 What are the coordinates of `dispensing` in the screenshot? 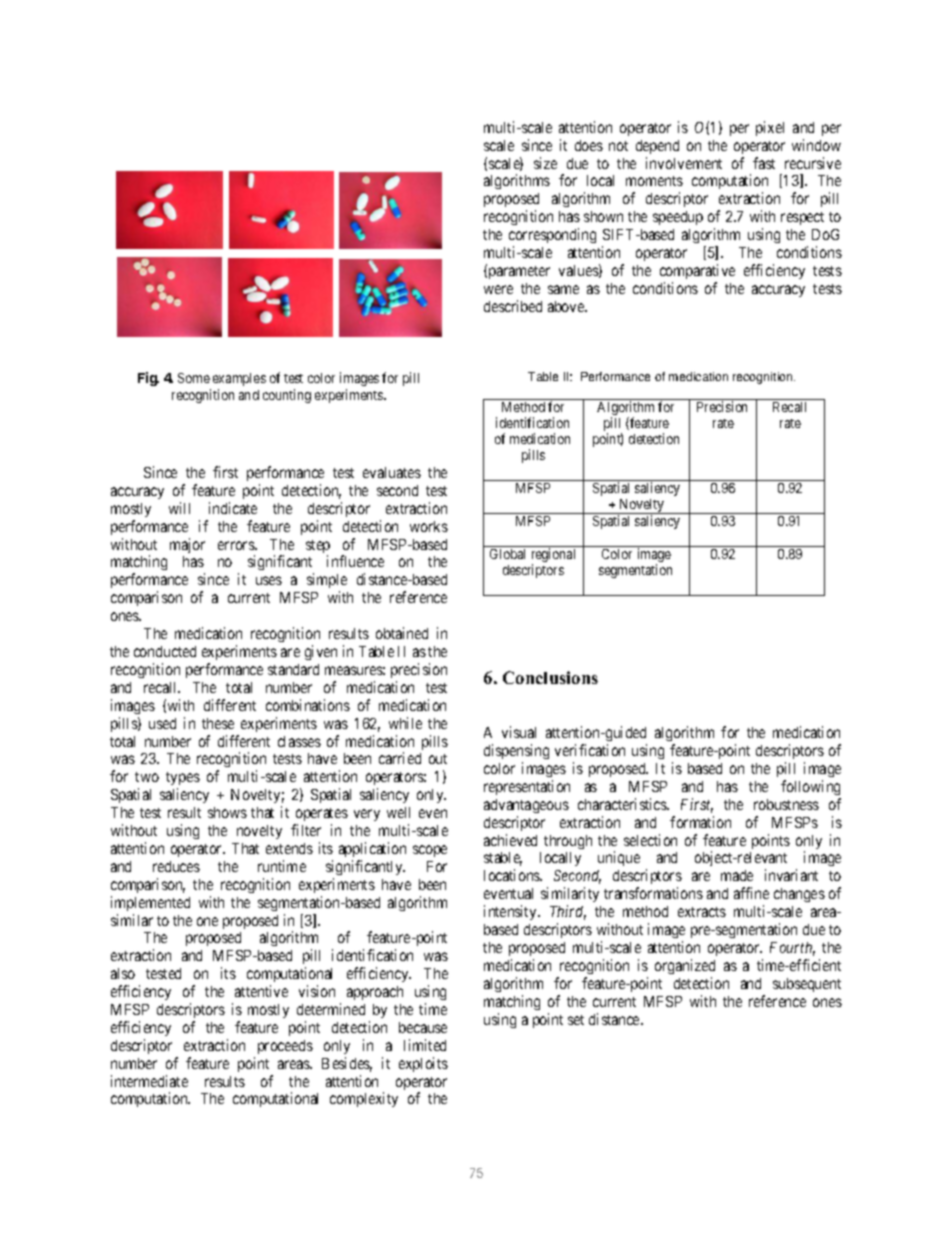 It's located at (516, 751).
